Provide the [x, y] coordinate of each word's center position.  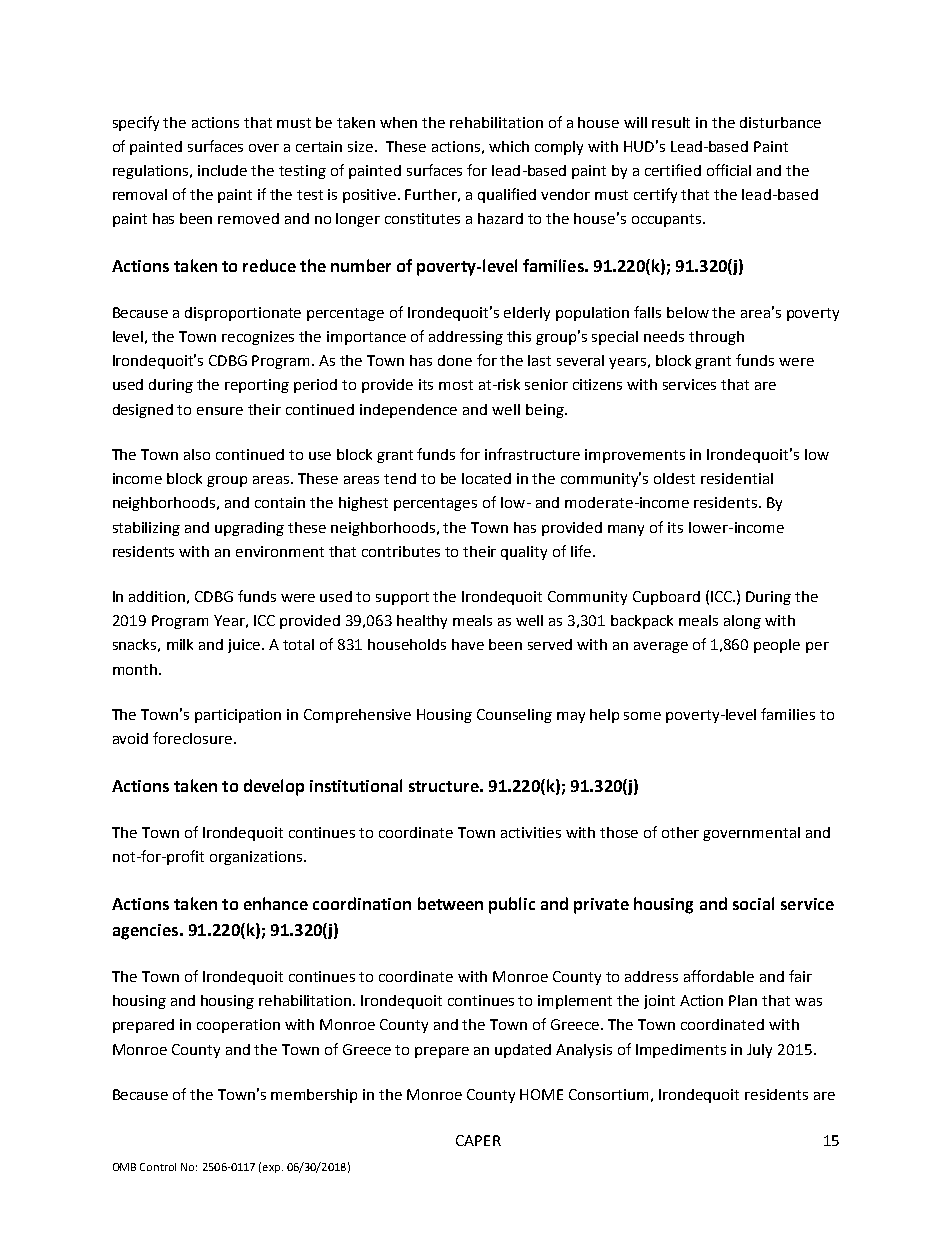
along [742, 622]
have [468, 644]
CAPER [478, 1140]
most [456, 385]
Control [158, 1167]
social [753, 903]
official [729, 170]
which [509, 146]
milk [180, 644]
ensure [220, 411]
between [450, 903]
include [222, 170]
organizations [256, 858]
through [716, 338]
